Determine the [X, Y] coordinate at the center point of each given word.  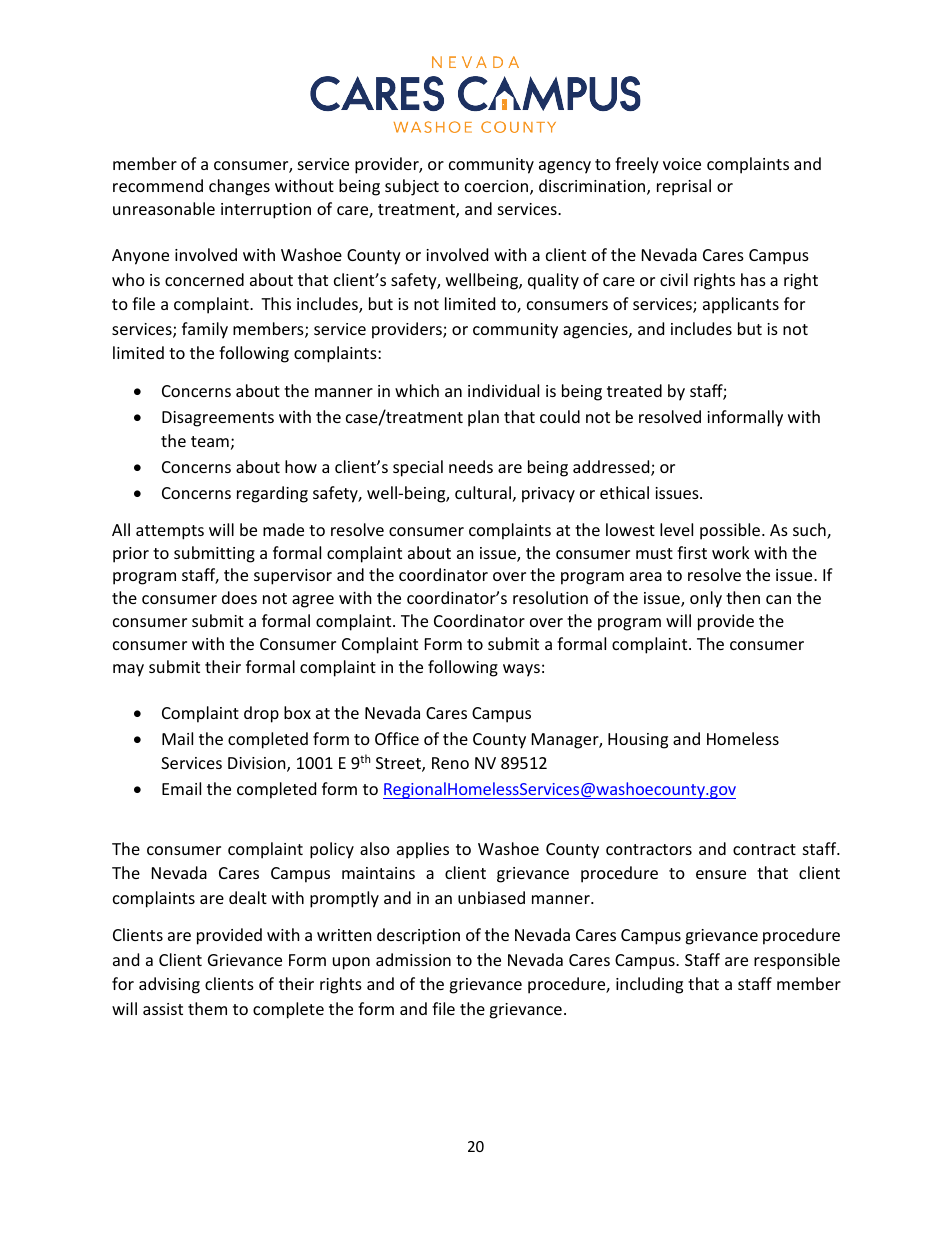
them [207, 1008]
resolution [550, 597]
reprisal [684, 187]
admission [413, 959]
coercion [498, 187]
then [743, 597]
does [239, 597]
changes [239, 187]
